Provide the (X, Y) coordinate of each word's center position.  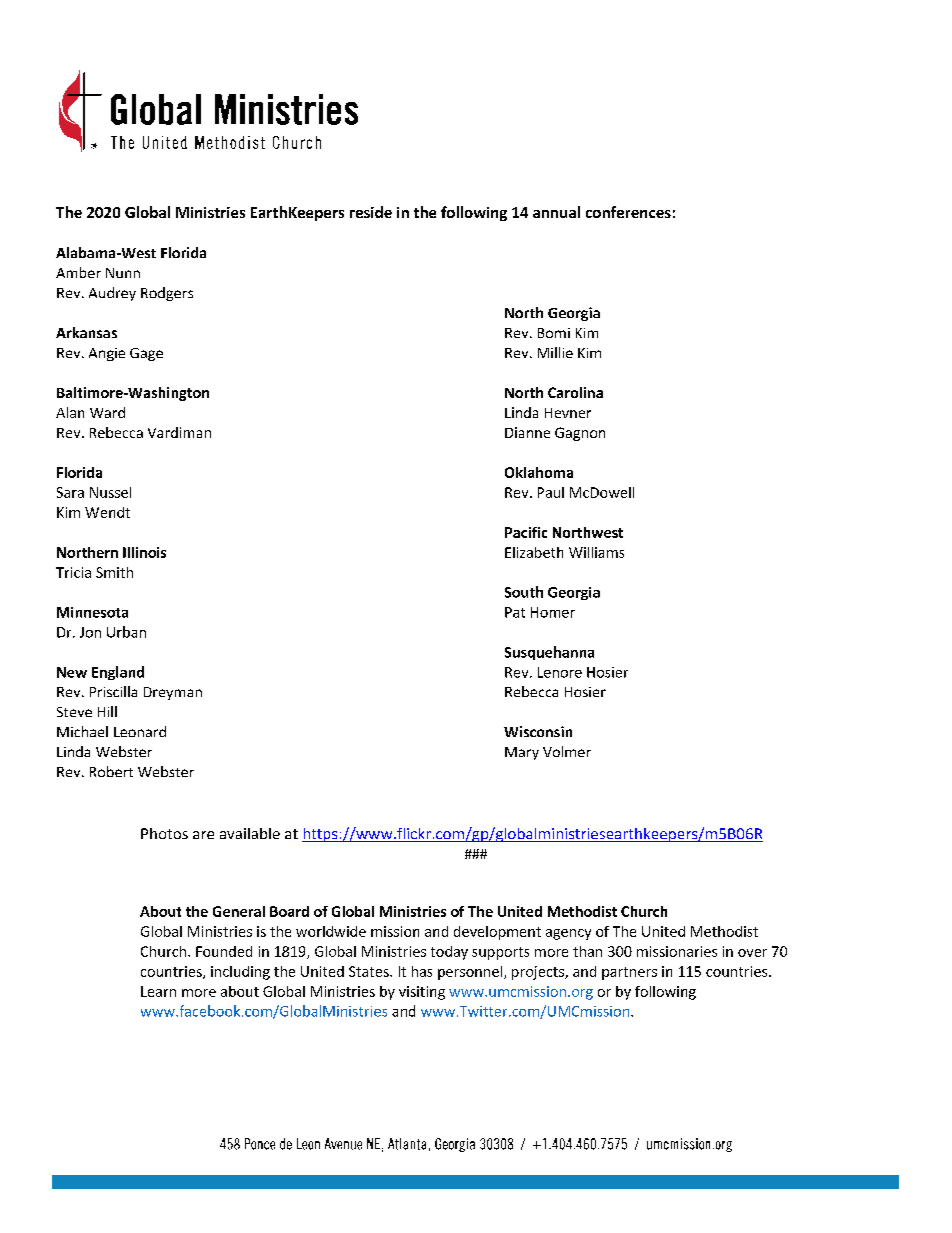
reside (371, 212)
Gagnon (580, 434)
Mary (522, 753)
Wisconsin (538, 731)
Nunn (123, 273)
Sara (70, 492)
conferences (628, 212)
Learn (158, 991)
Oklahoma (539, 472)
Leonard (140, 731)
